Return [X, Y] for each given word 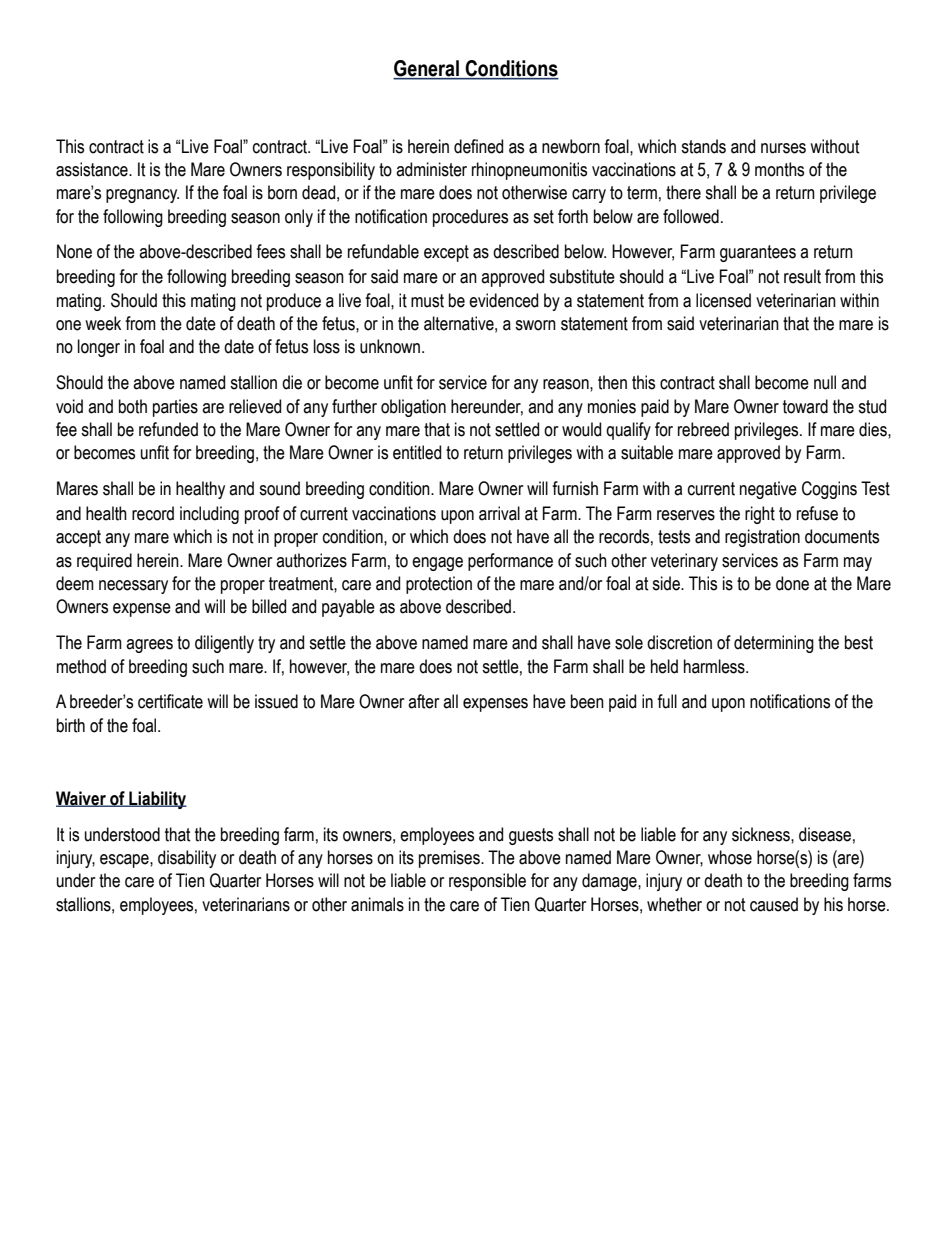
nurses [783, 148]
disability [187, 859]
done [792, 583]
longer [99, 348]
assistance [93, 169]
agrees [149, 646]
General [427, 69]
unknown [391, 346]
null [825, 382]
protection [439, 585]
